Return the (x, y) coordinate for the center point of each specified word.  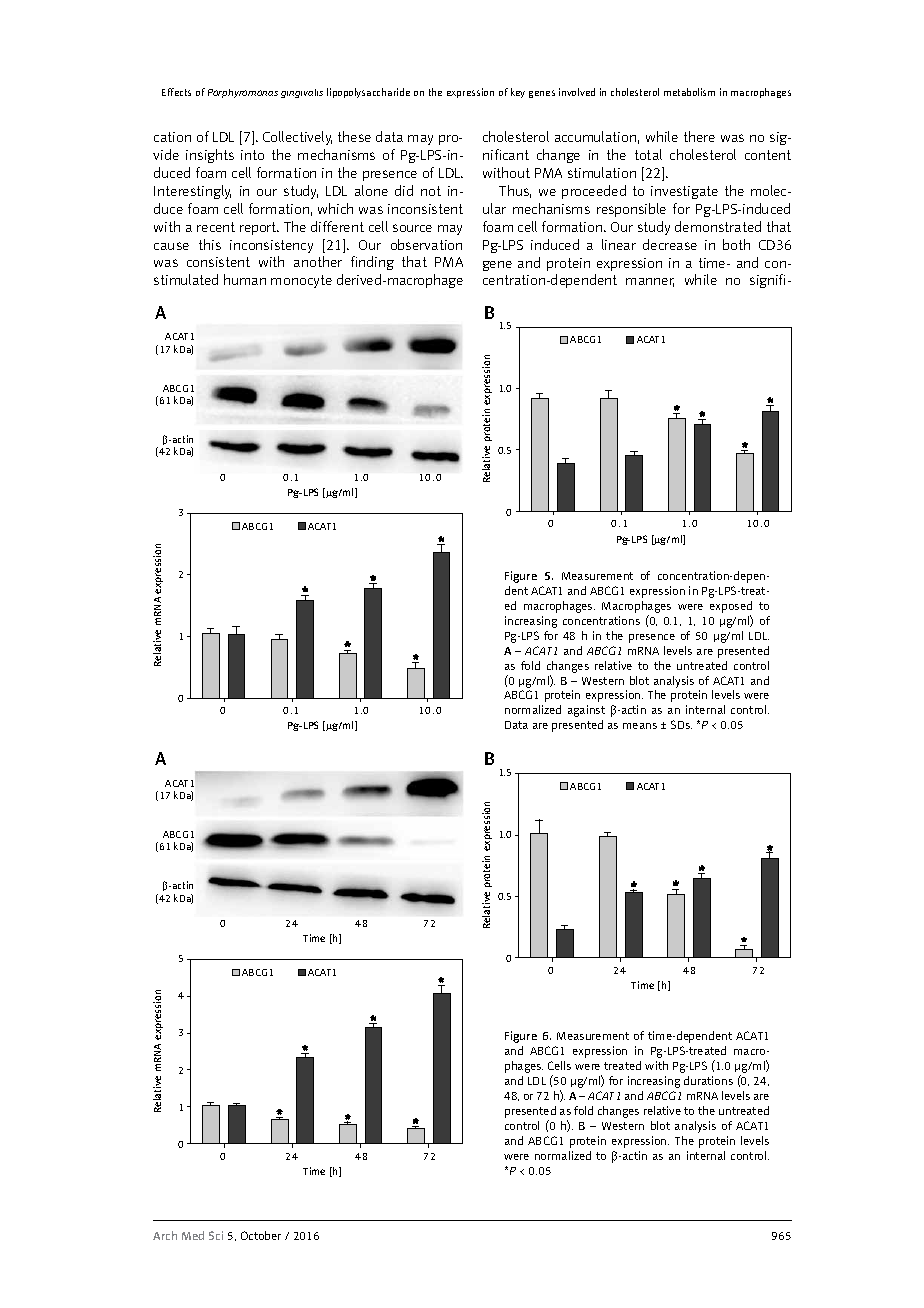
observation (426, 244)
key (518, 93)
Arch (165, 1235)
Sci (216, 1235)
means (640, 726)
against (586, 711)
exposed (731, 608)
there (699, 136)
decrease (670, 244)
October (261, 1235)
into (252, 155)
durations (708, 1080)
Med (193, 1235)
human (245, 279)
